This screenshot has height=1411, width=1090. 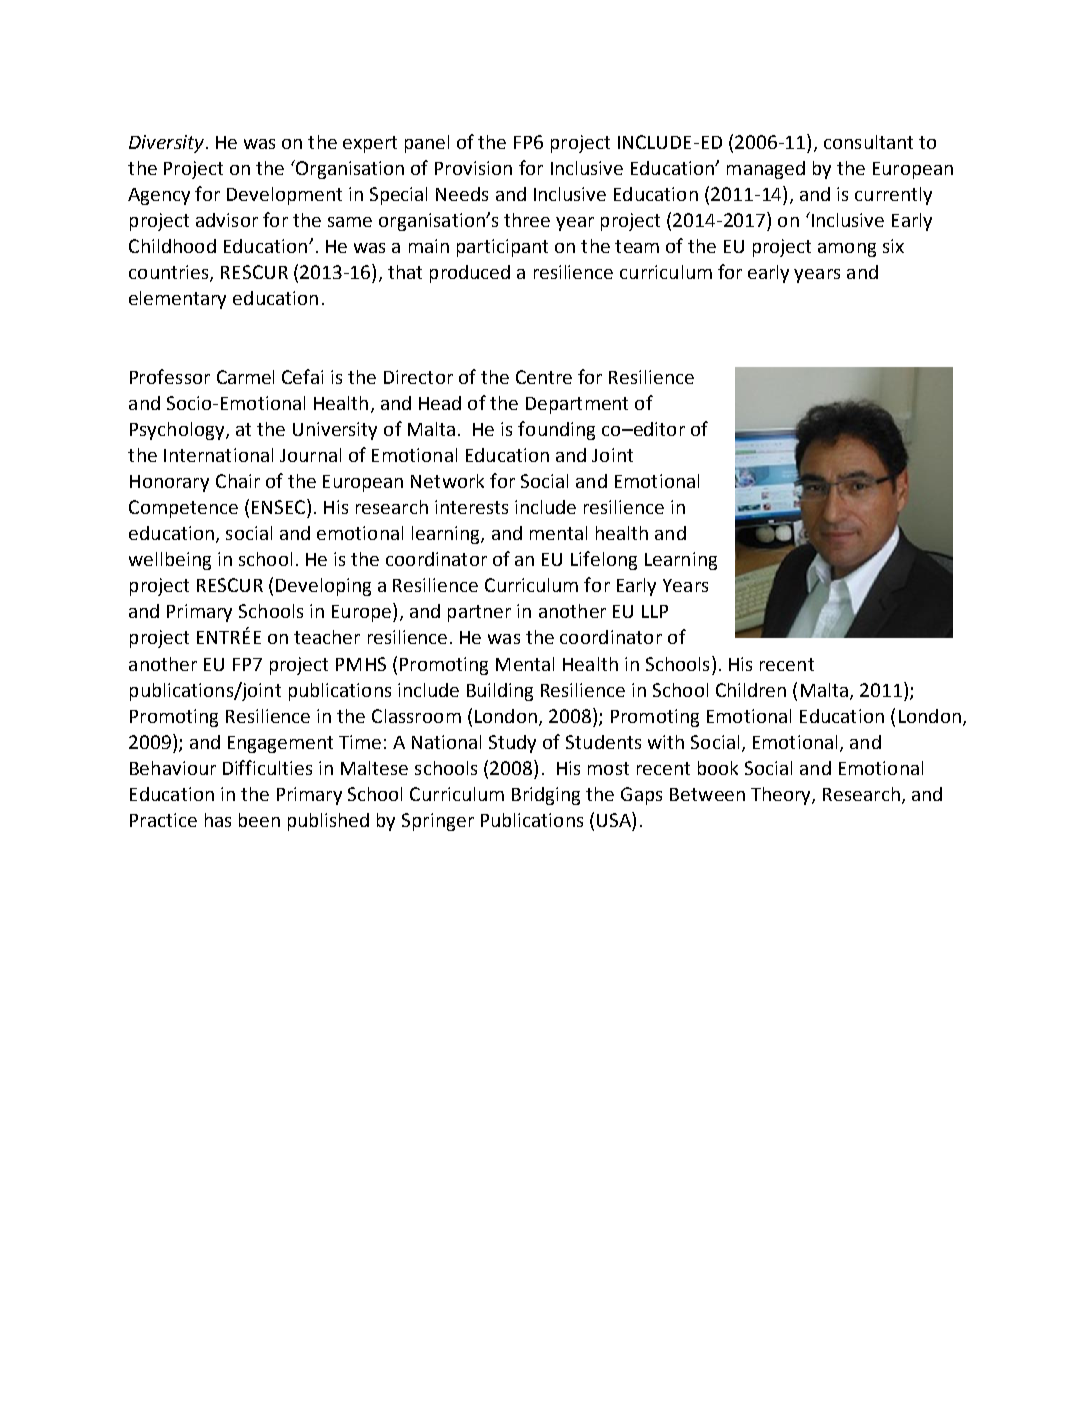 I want to click on Chair, so click(x=238, y=481).
